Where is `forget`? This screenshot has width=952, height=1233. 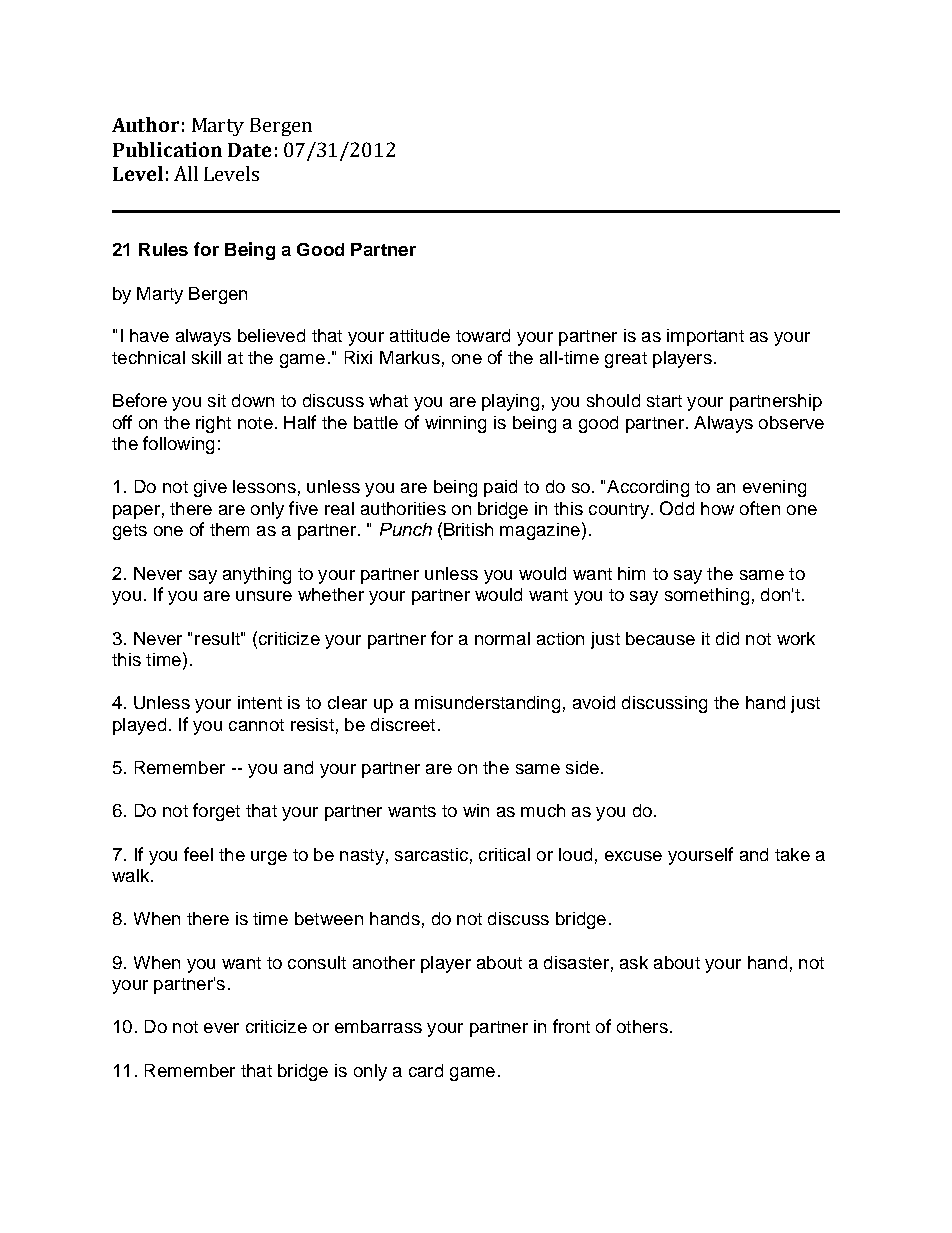 forget is located at coordinates (216, 812).
